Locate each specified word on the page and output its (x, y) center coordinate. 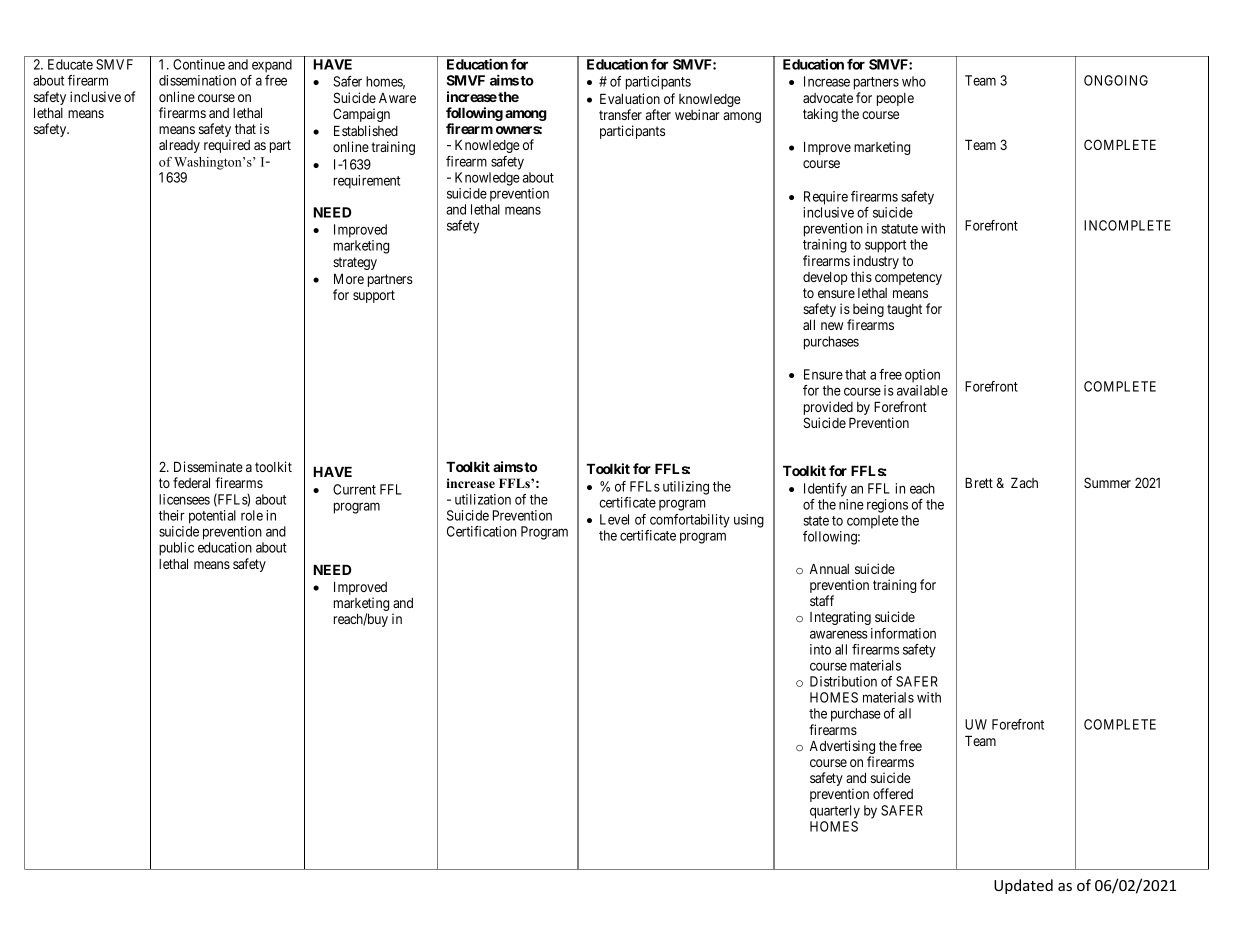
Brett (979, 483)
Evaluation (630, 98)
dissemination (197, 80)
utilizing (686, 488)
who (914, 81)
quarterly (835, 812)
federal (191, 482)
